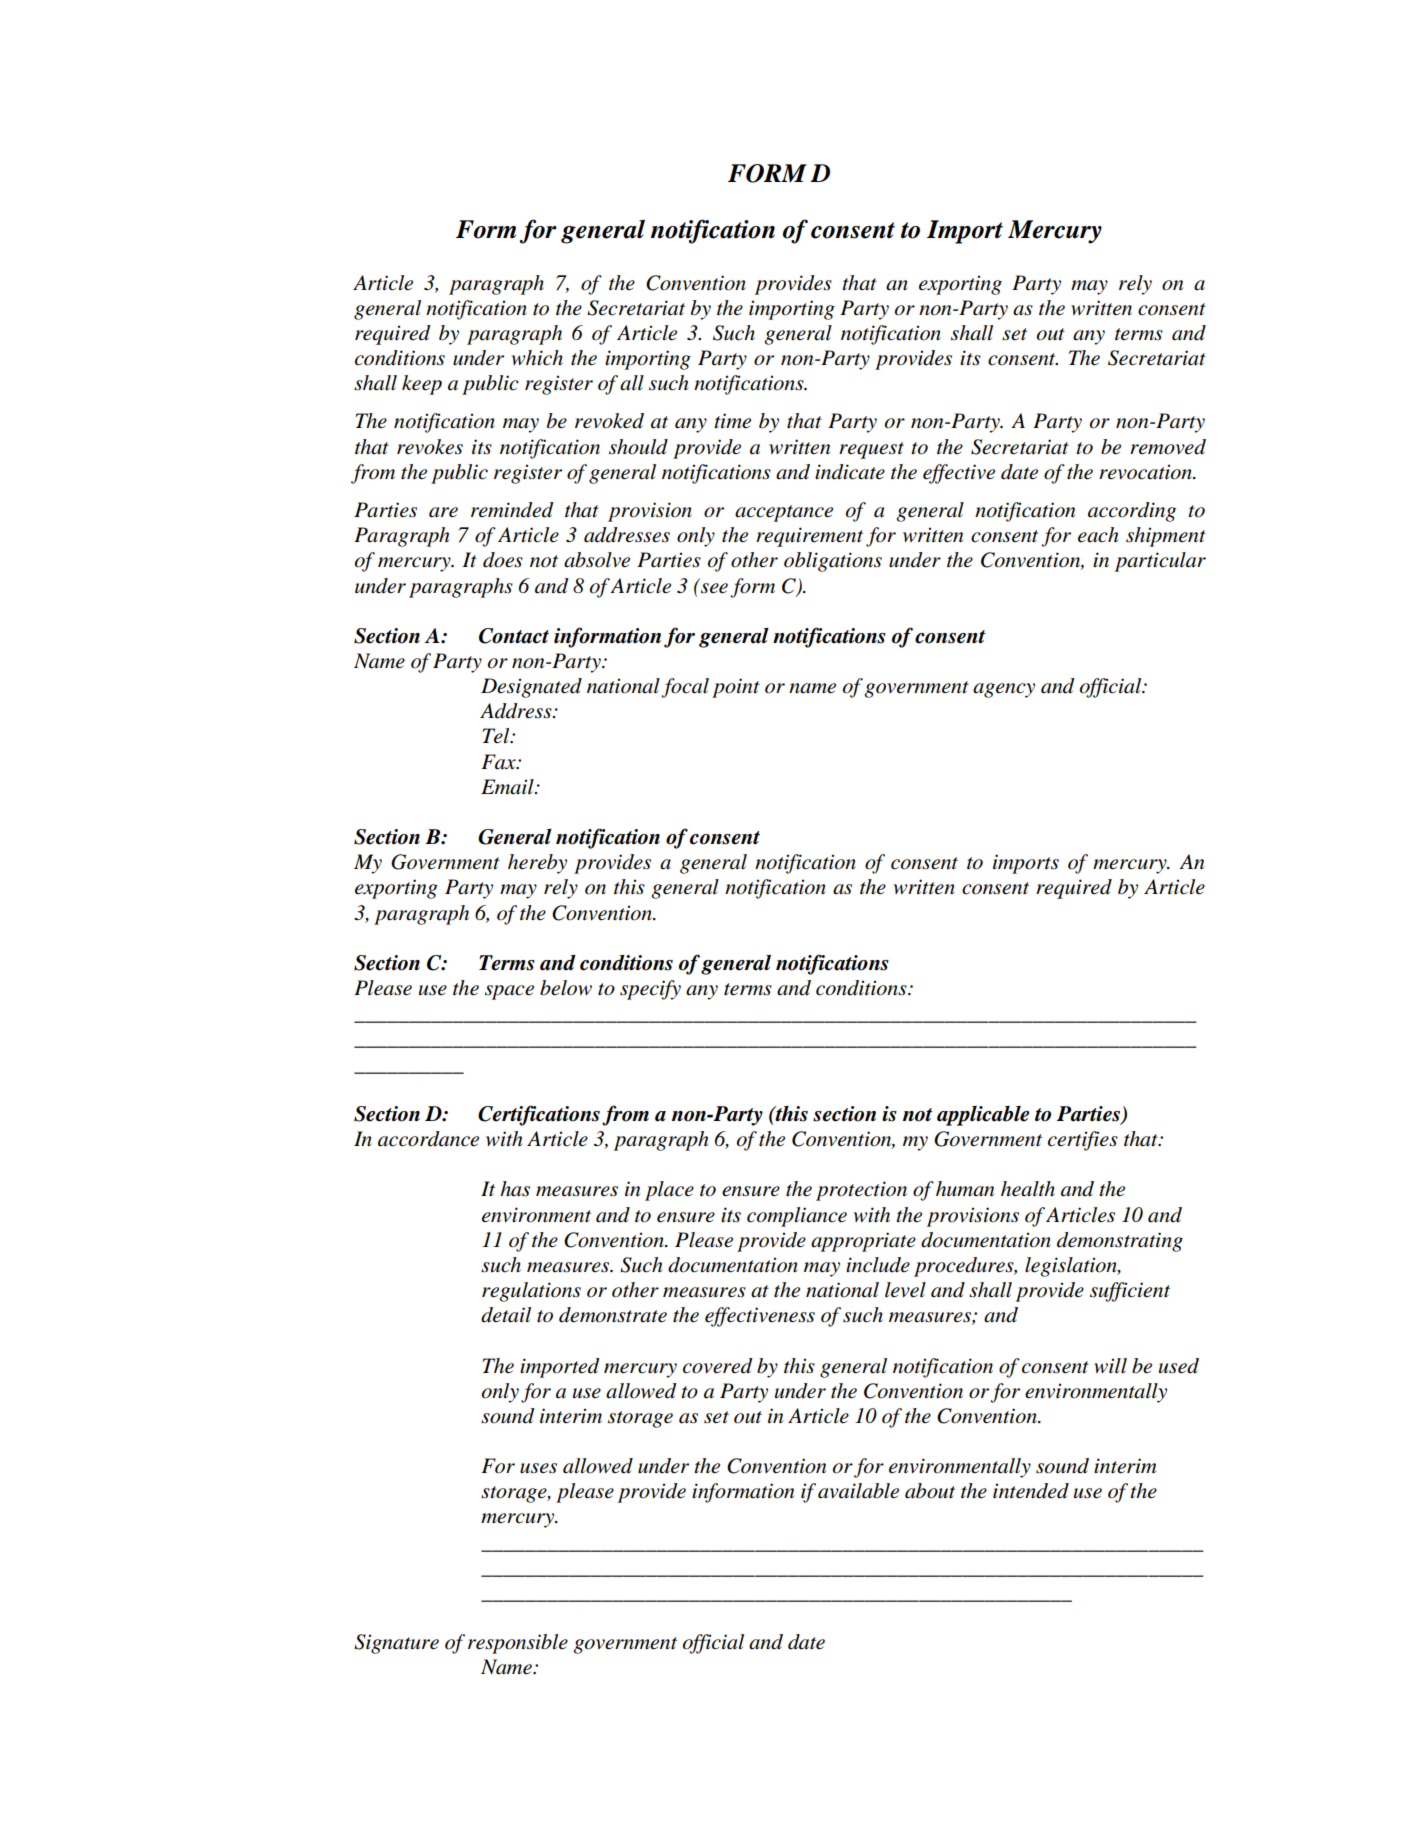  I want to click on available, so click(858, 1491).
